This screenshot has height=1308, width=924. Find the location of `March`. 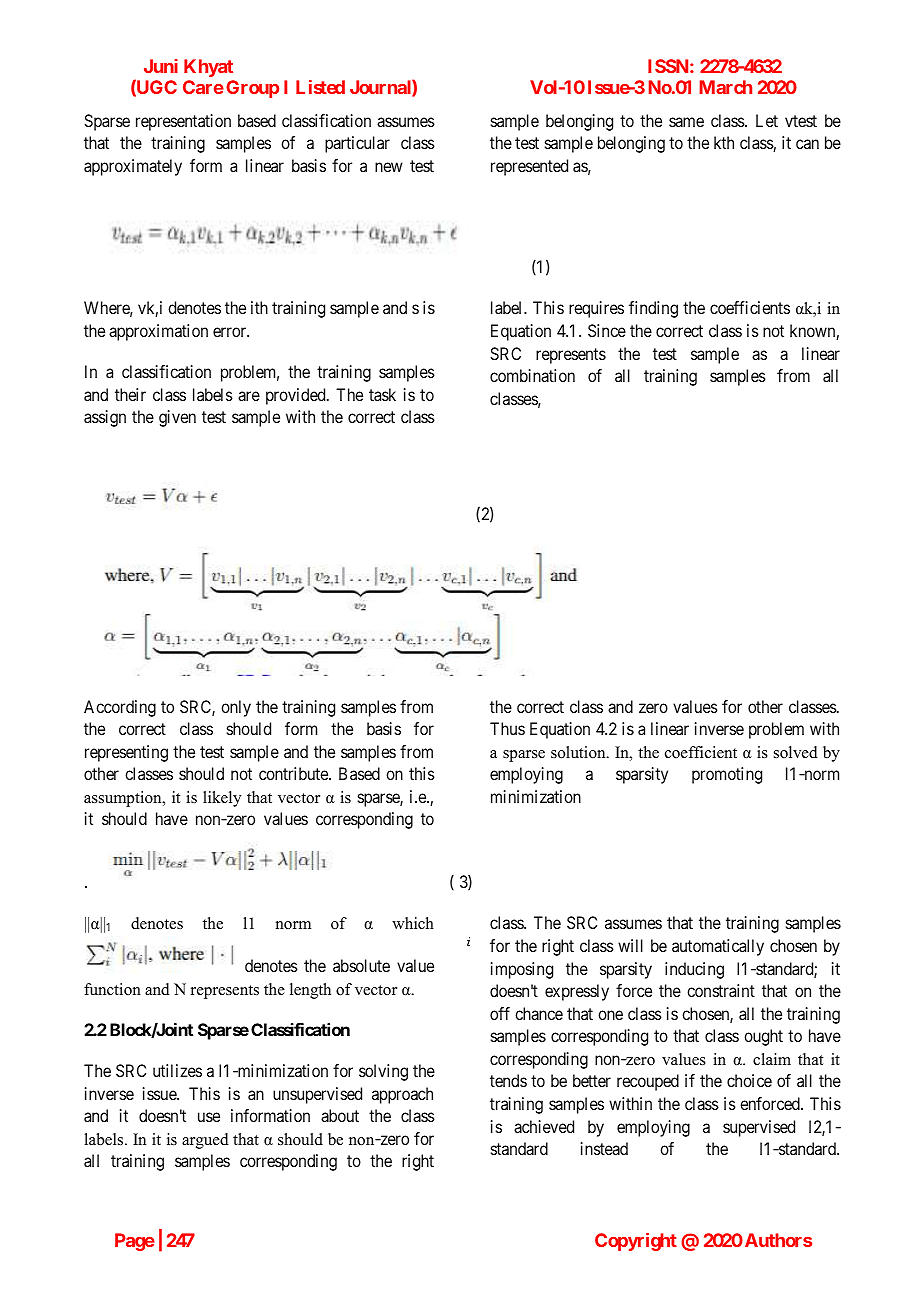

March is located at coordinates (726, 87).
